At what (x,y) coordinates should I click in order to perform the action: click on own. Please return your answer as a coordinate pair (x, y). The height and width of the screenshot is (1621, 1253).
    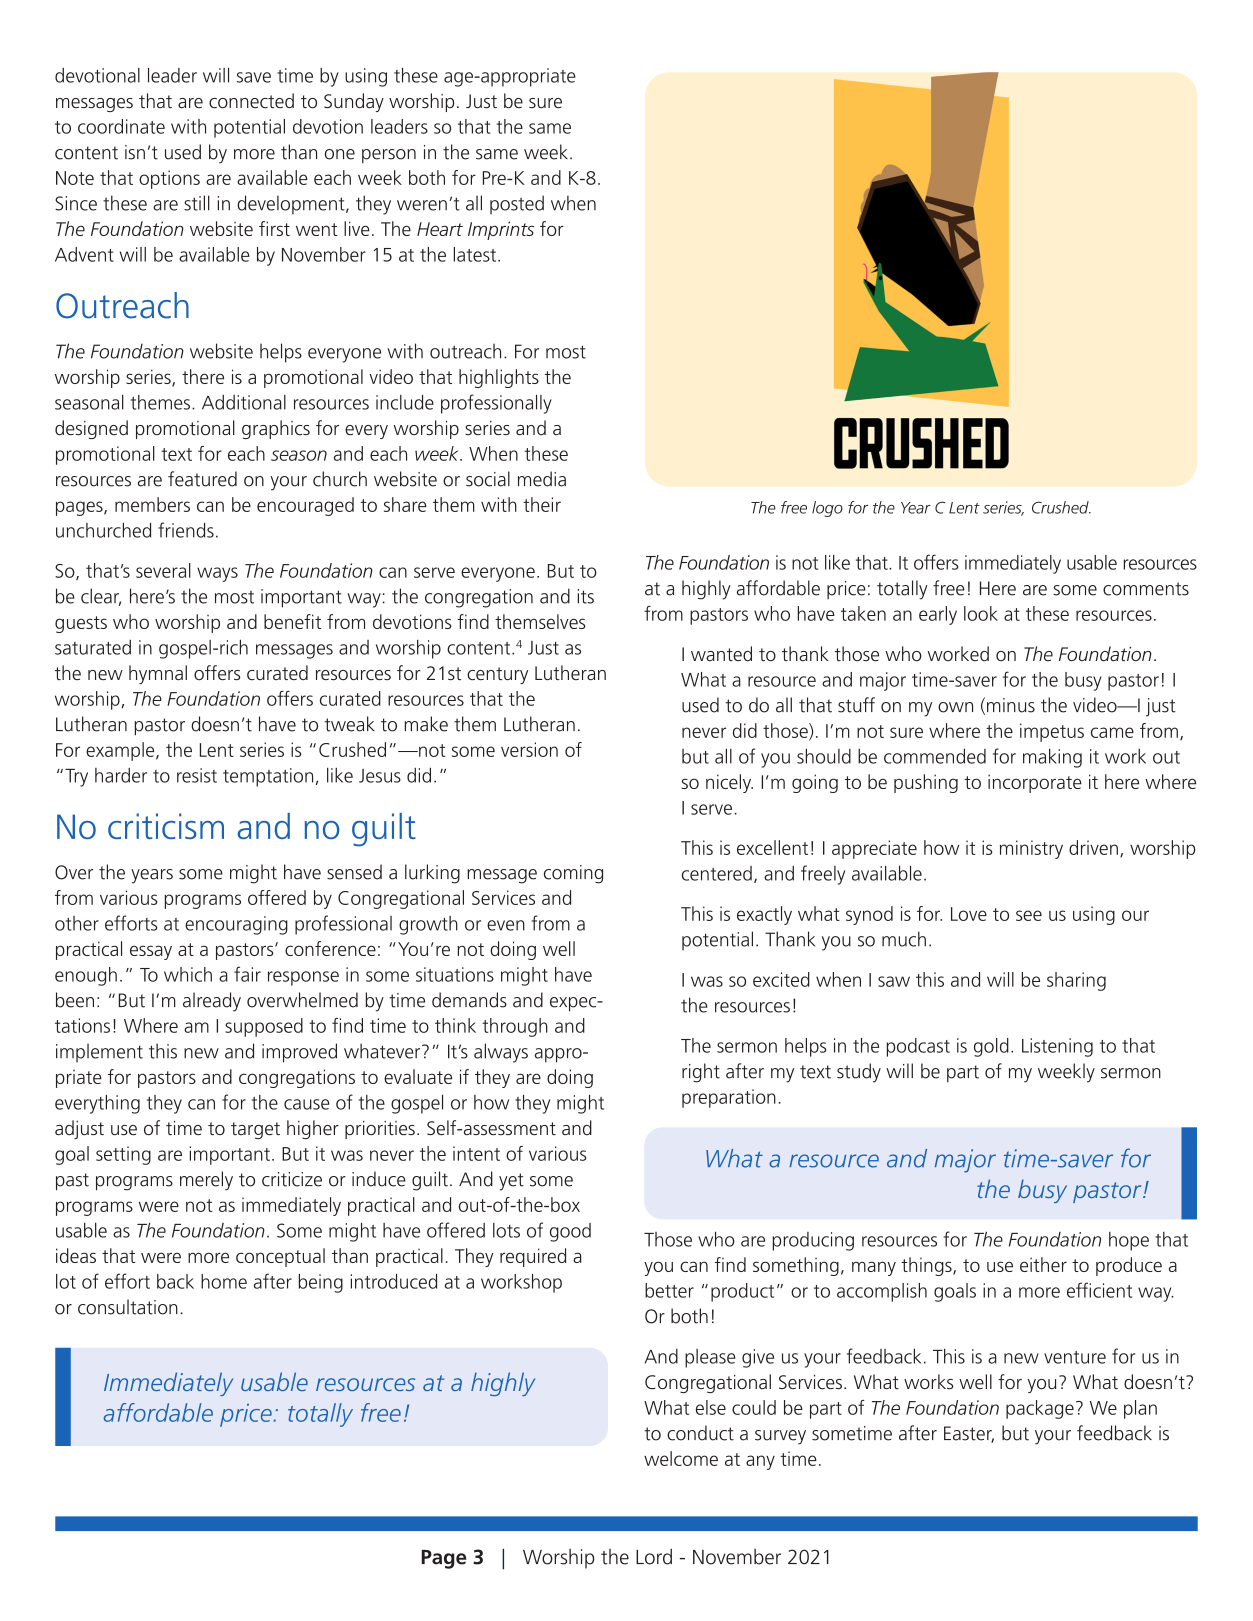
    Looking at the image, I should click on (955, 707).
